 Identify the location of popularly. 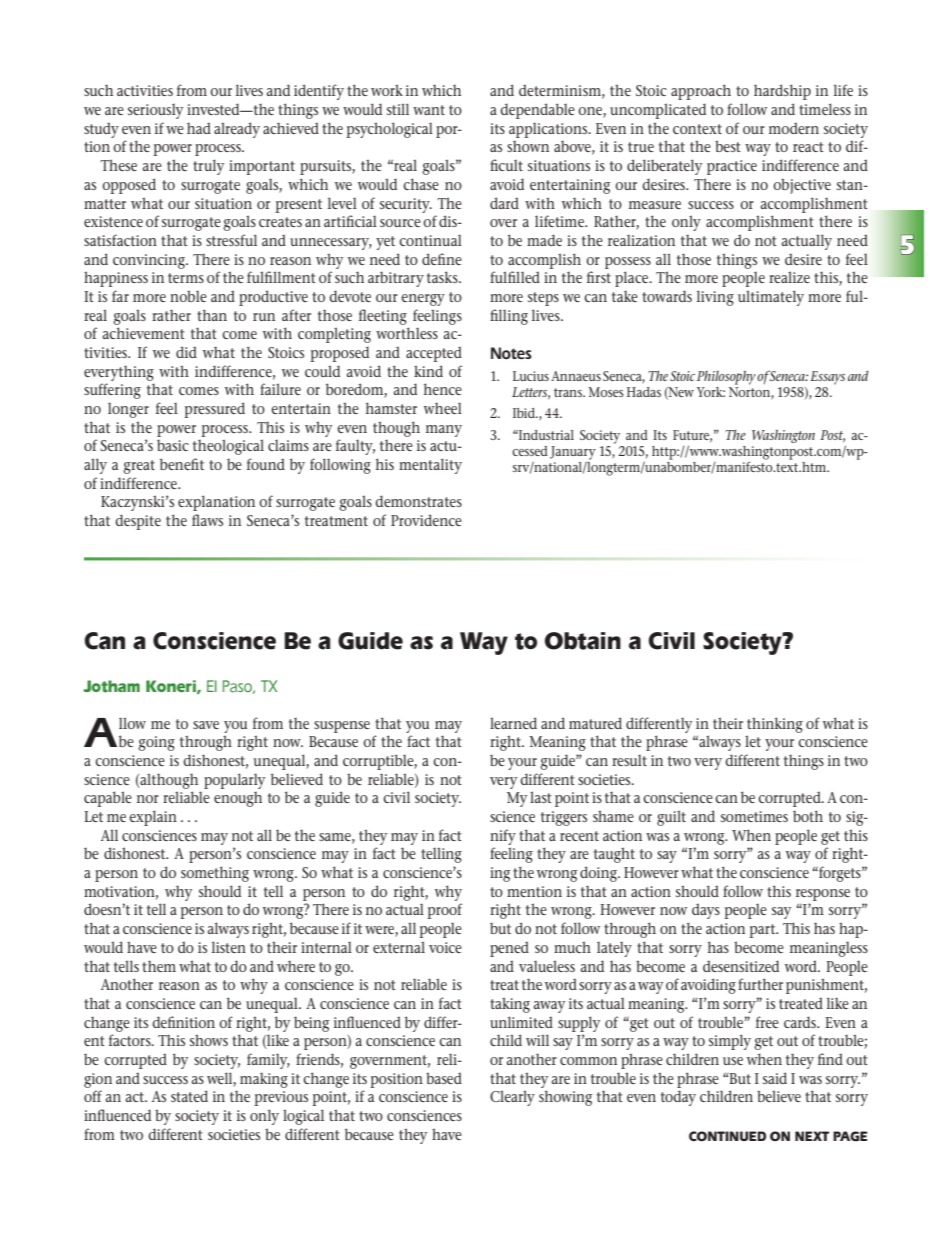
(234, 781).
